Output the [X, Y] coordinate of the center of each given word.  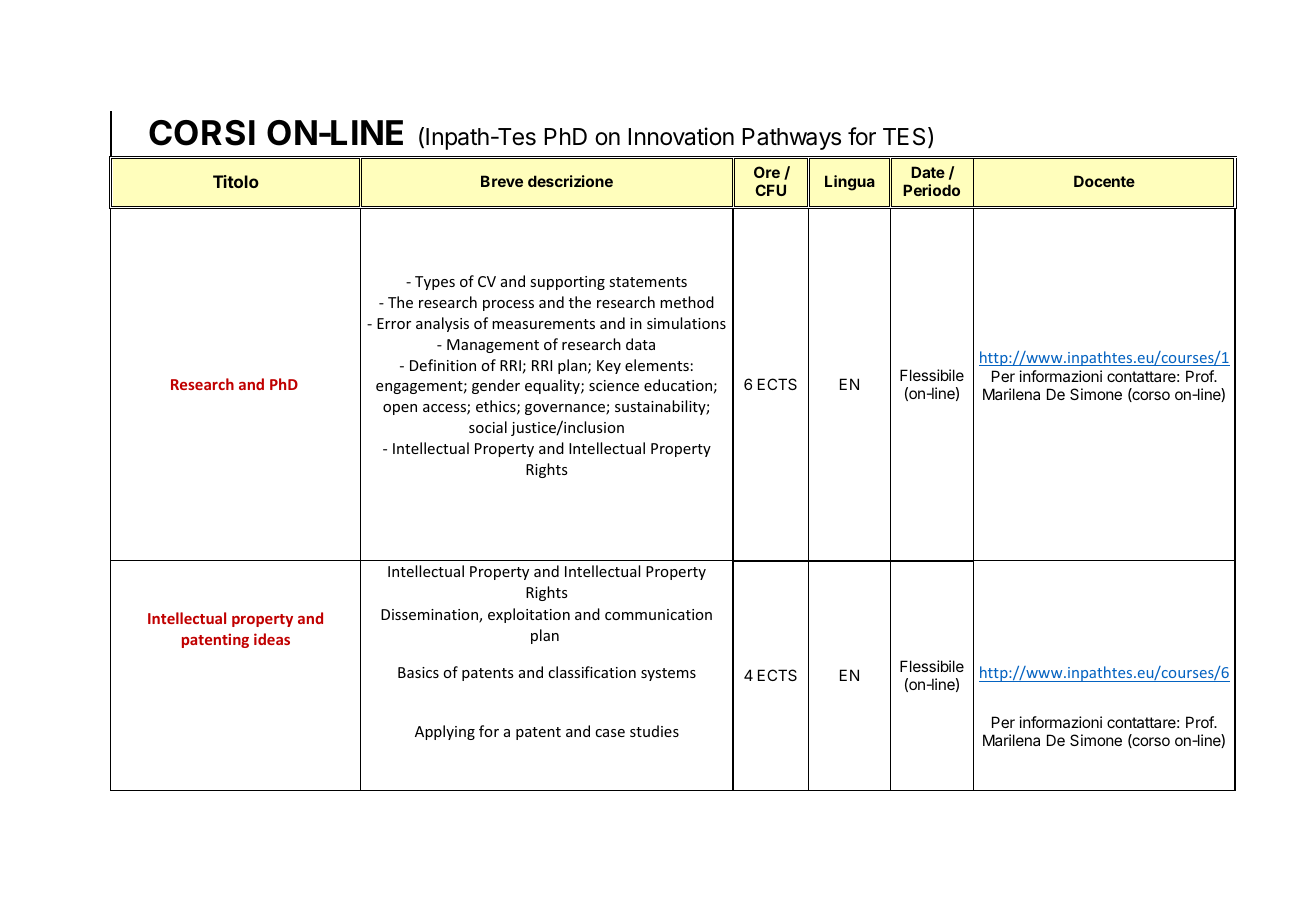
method [687, 302]
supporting [567, 283]
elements [657, 365]
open [400, 409]
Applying [445, 732]
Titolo [236, 181]
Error [394, 323]
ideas [272, 639]
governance [566, 409]
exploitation [529, 615]
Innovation [681, 136]
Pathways [791, 139]
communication [658, 614]
